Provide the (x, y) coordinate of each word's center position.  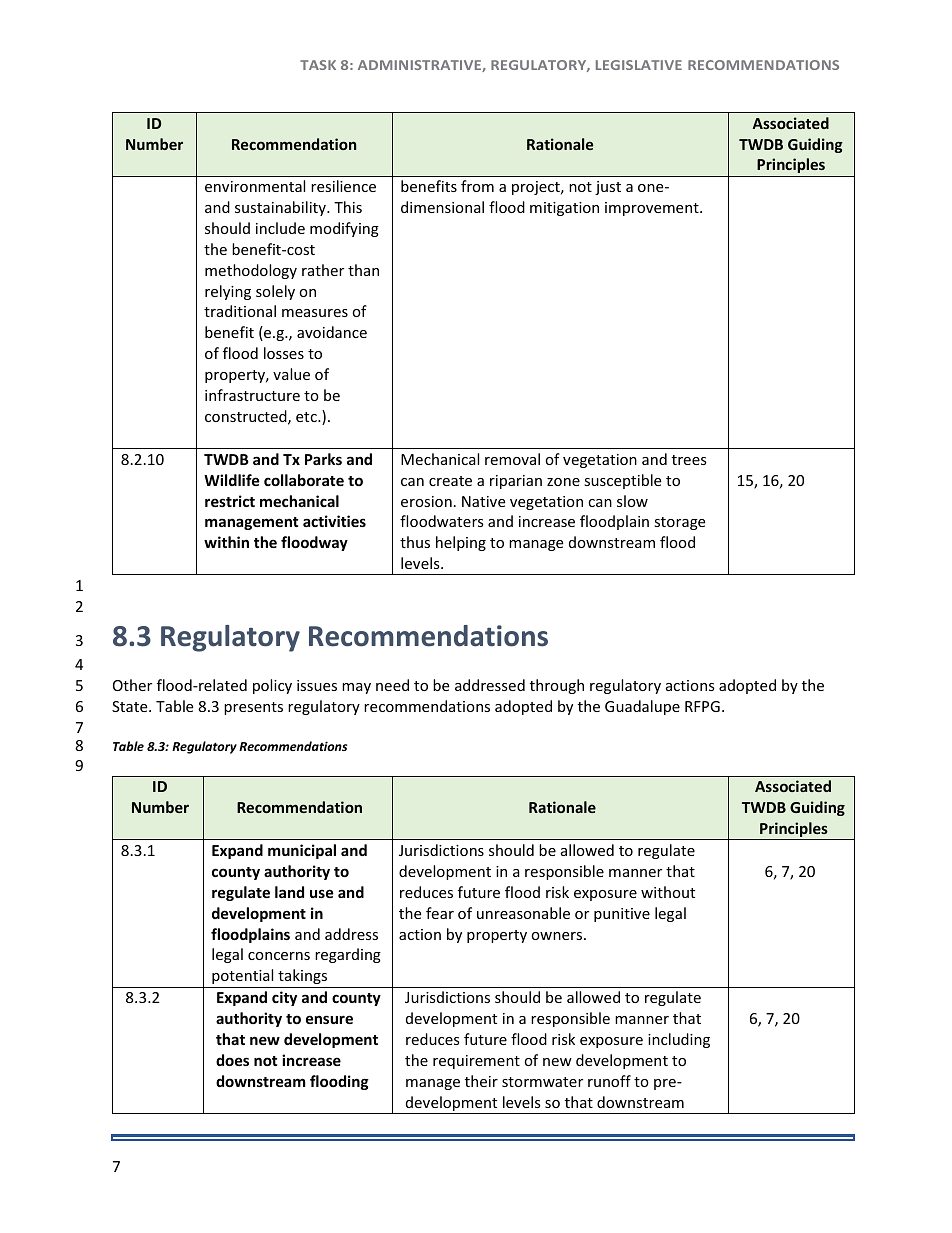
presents (253, 708)
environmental (255, 186)
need (392, 685)
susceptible (622, 481)
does (232, 1060)
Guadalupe (642, 707)
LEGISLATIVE (639, 65)
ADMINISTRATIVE (420, 66)
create (450, 481)
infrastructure (252, 395)
